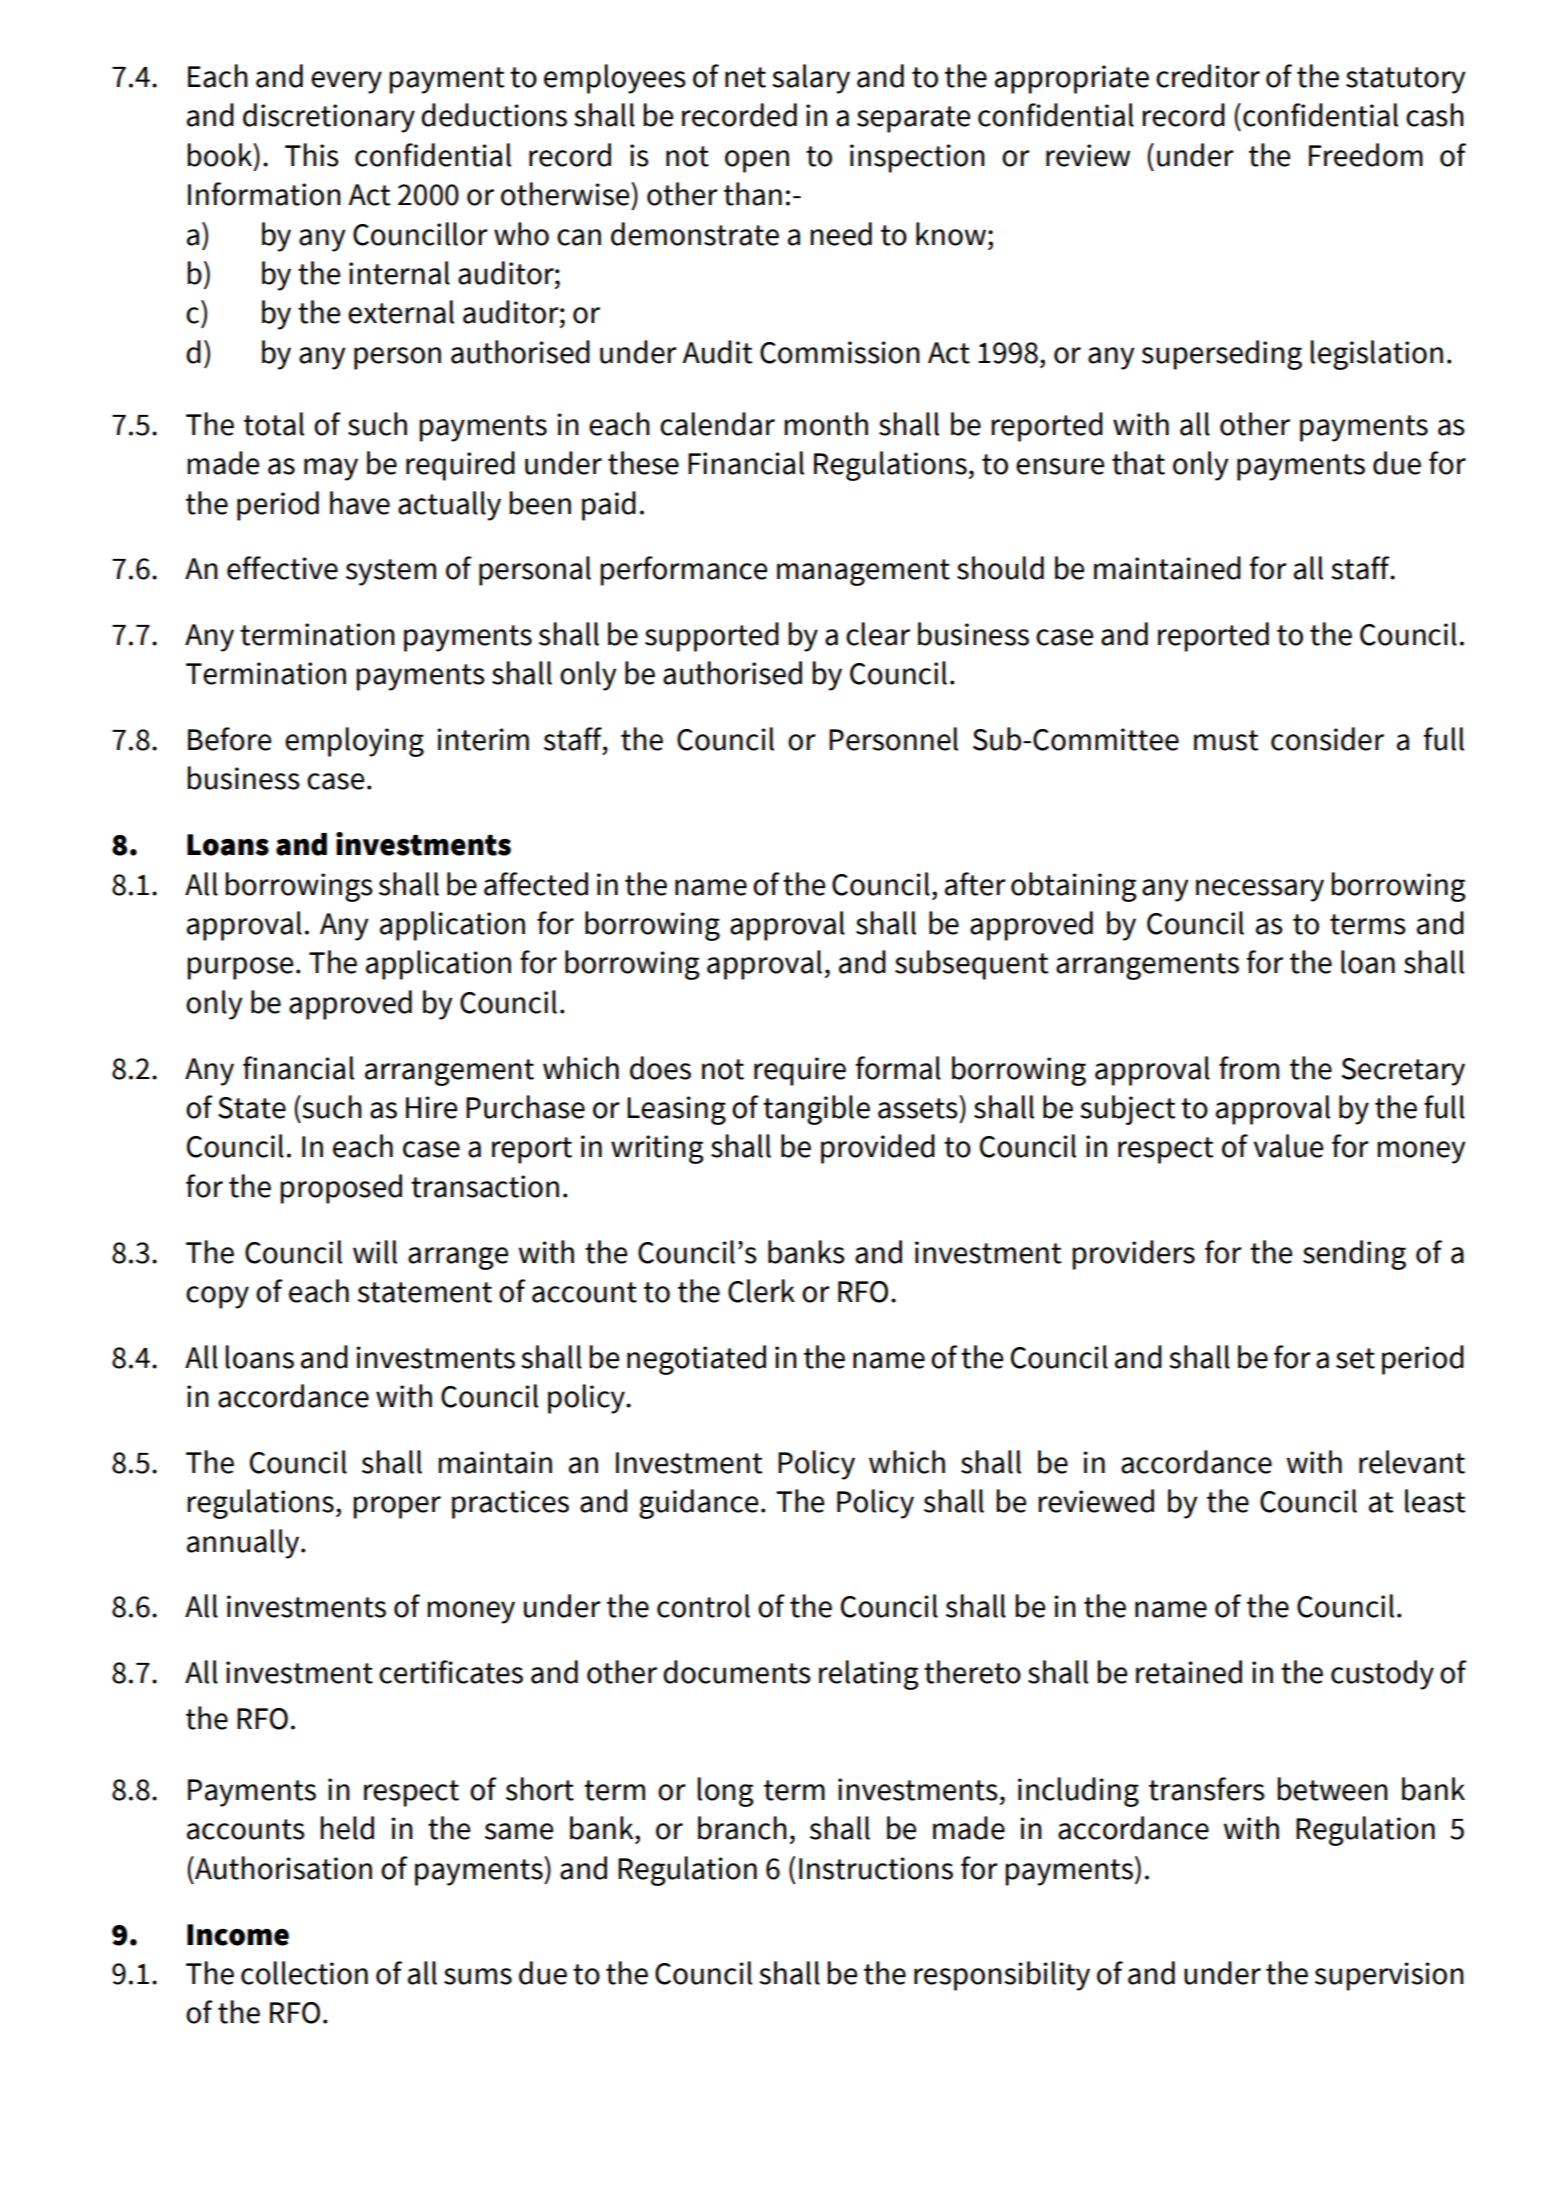 This image has width=1558, height=2203. What do you see at coordinates (876, 1868) in the image?
I see `Instructions` at bounding box center [876, 1868].
